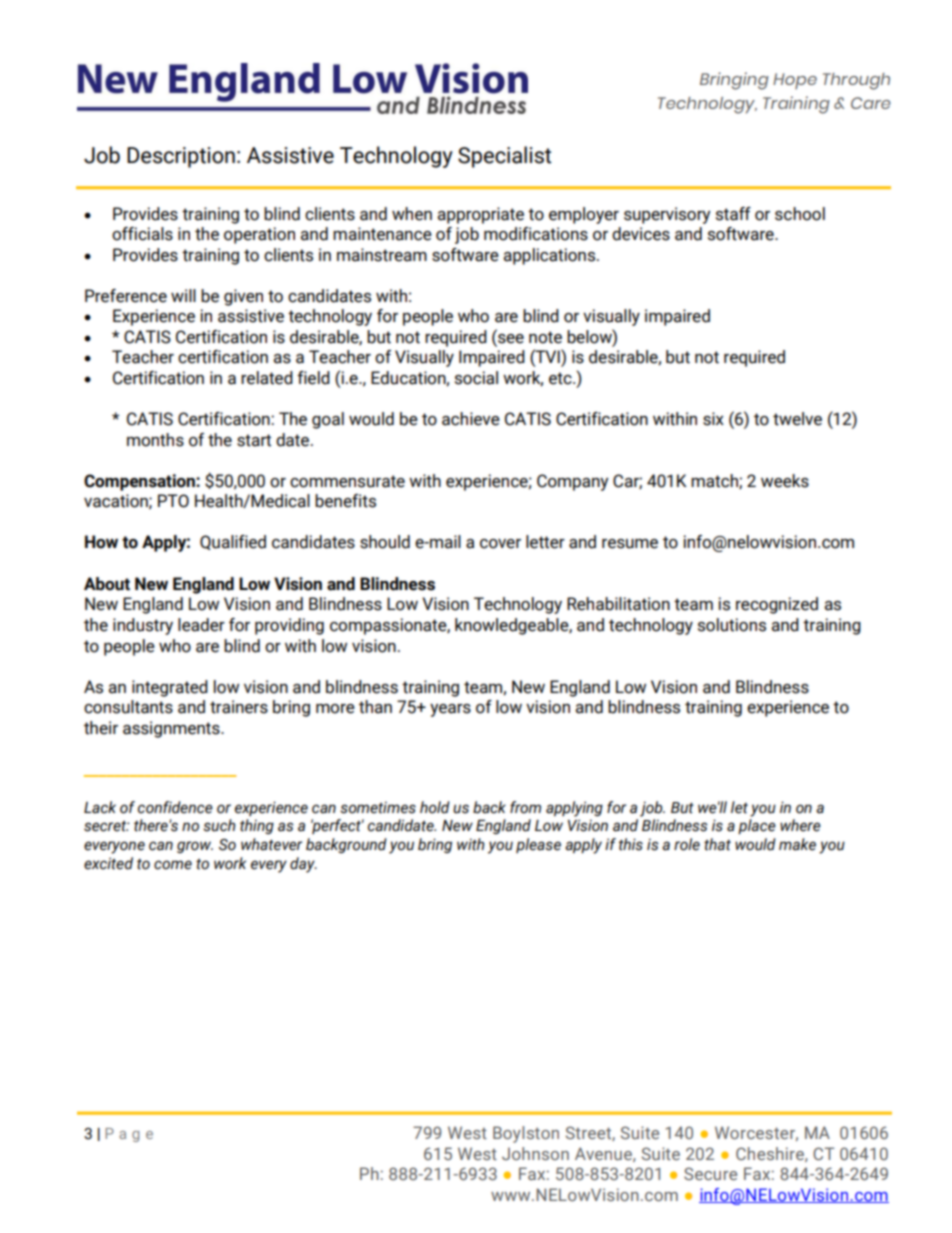 The image size is (952, 1233). Describe the element at coordinates (504, 157) in the page. I see `Specialist` at that location.
